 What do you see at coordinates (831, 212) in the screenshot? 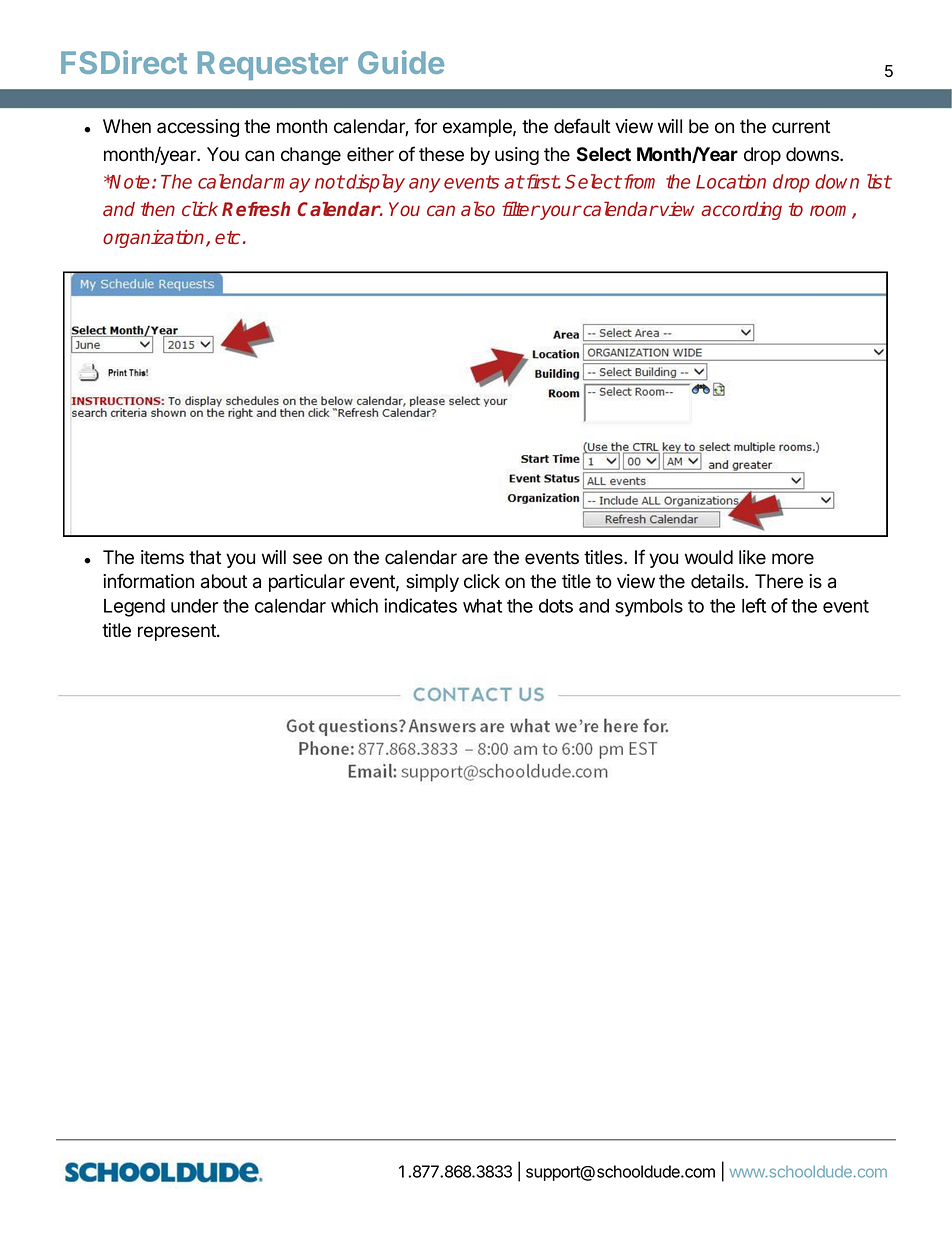
I see `room` at bounding box center [831, 212].
